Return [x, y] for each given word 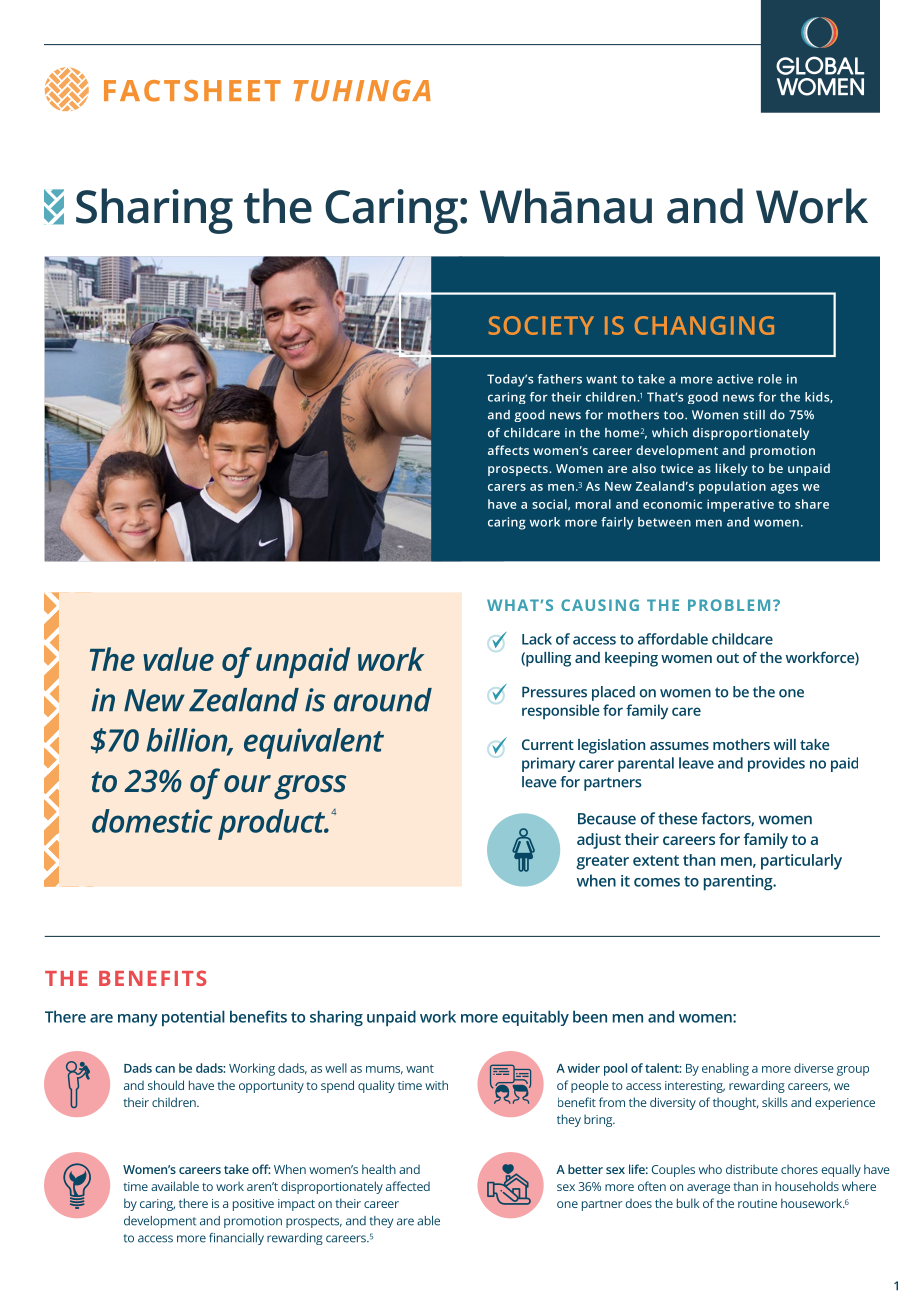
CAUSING [600, 605]
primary [548, 764]
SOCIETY [541, 325]
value [178, 659]
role [770, 379]
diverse [813, 1068]
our [247, 783]
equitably [535, 1018]
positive [253, 1205]
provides [776, 764]
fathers [560, 379]
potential [193, 1018]
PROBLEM [729, 605]
